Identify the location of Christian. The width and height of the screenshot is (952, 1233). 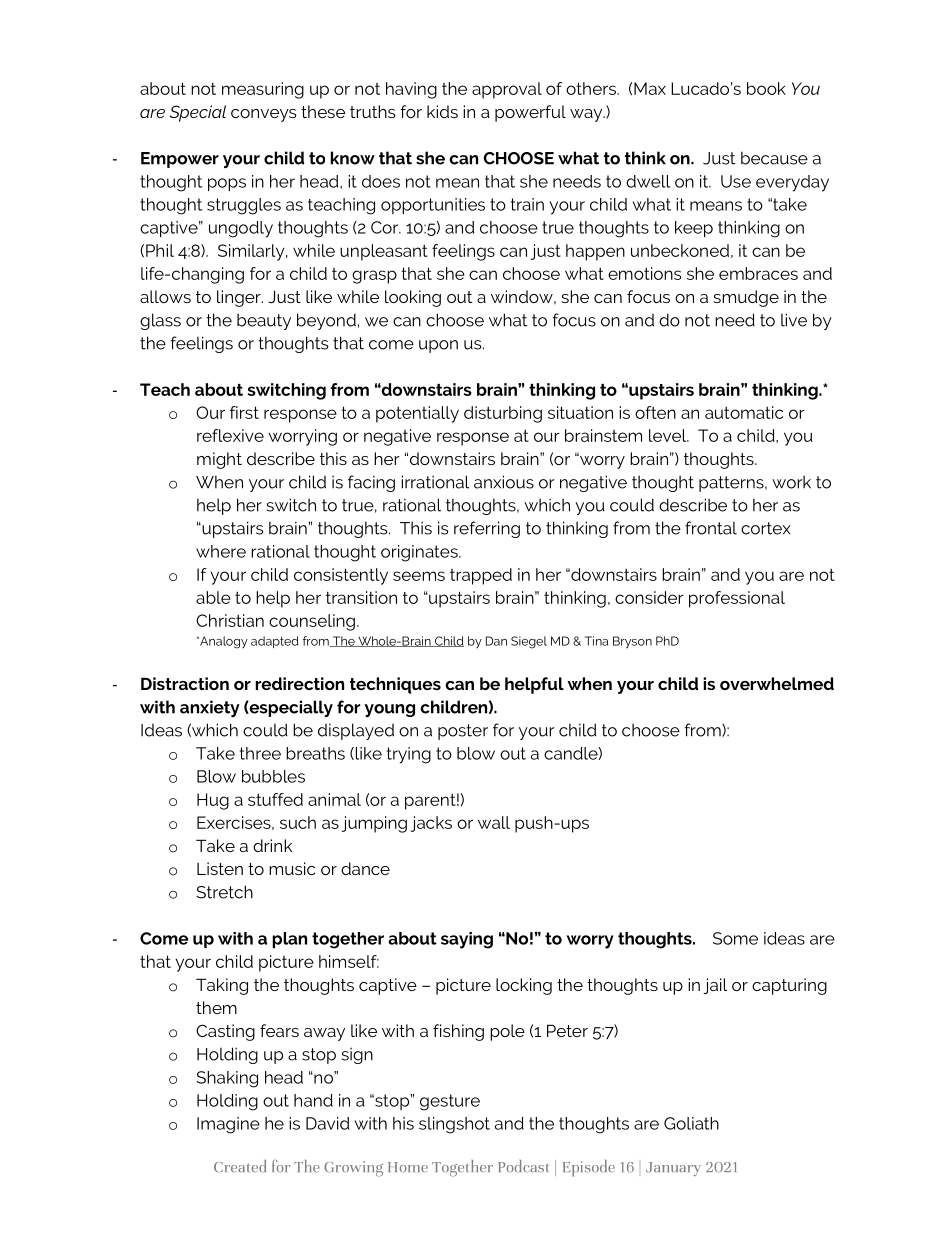
(230, 620).
